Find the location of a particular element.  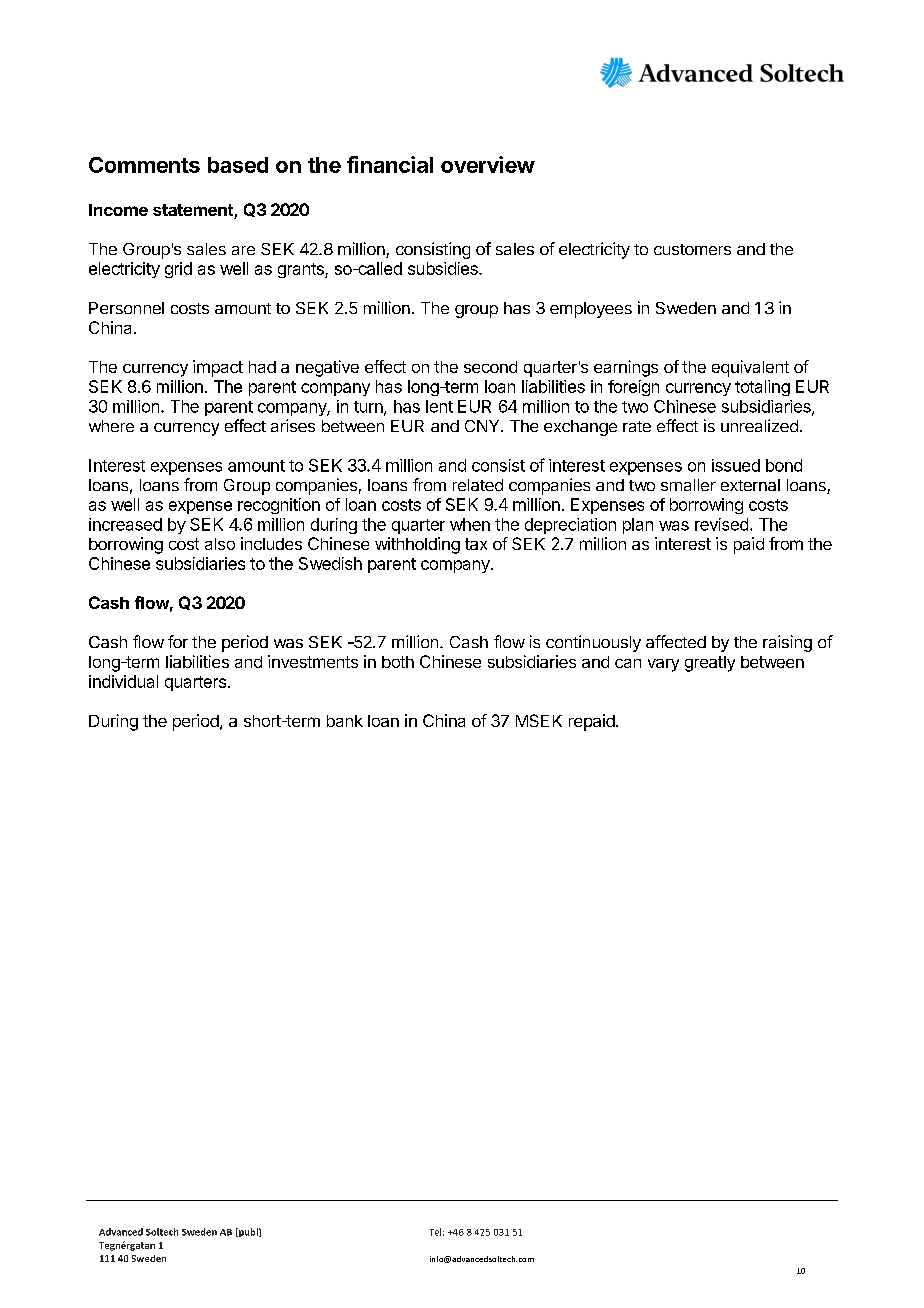

customers is located at coordinates (692, 249).
